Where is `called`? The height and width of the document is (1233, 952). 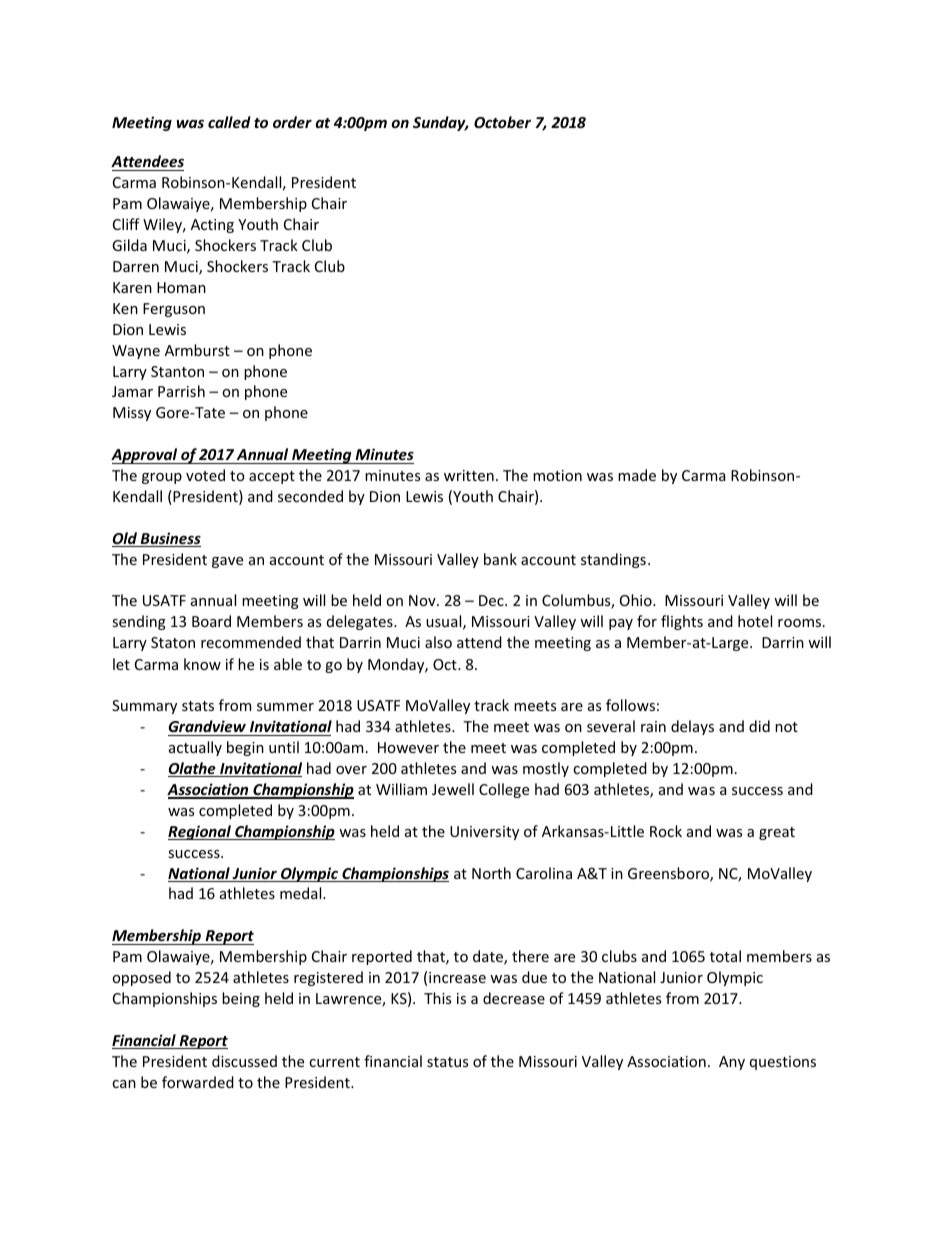
called is located at coordinates (229, 122).
